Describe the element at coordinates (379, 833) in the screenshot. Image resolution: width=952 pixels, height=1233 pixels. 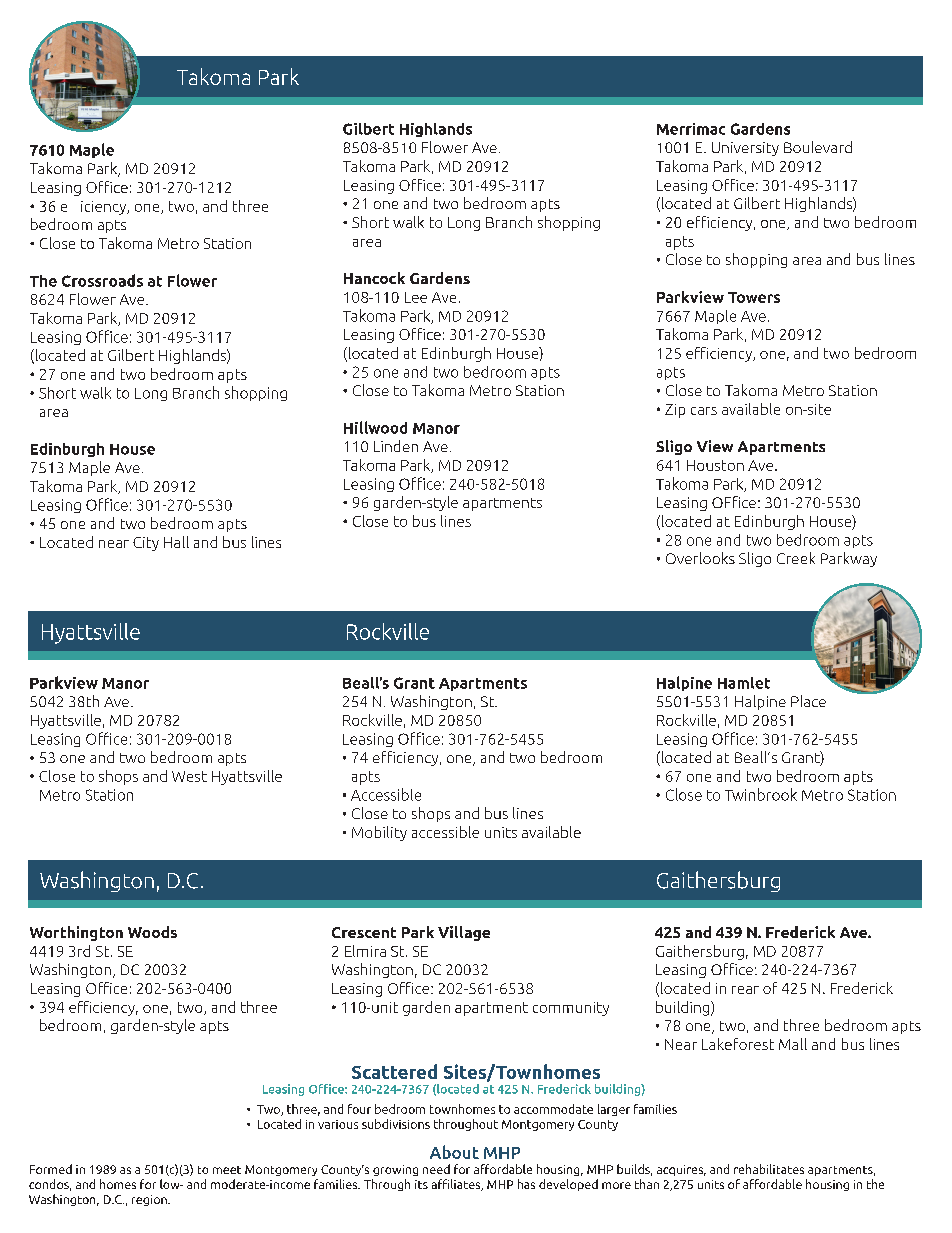
I see `Mobility` at that location.
